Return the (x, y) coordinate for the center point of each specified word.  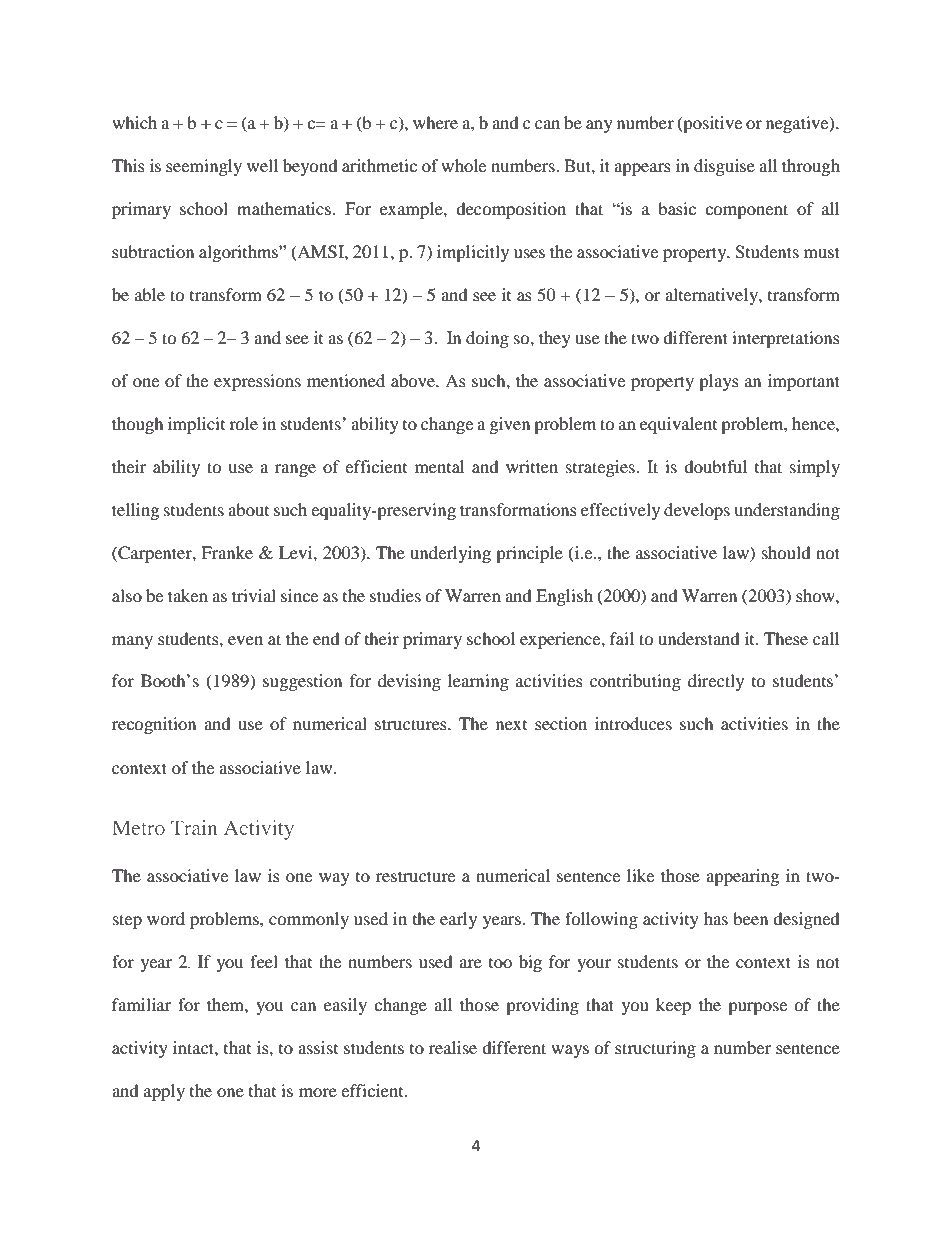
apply (164, 1092)
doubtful (715, 466)
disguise (724, 167)
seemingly (204, 167)
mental (439, 466)
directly (716, 682)
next (511, 725)
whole (463, 165)
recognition (154, 725)
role (243, 423)
